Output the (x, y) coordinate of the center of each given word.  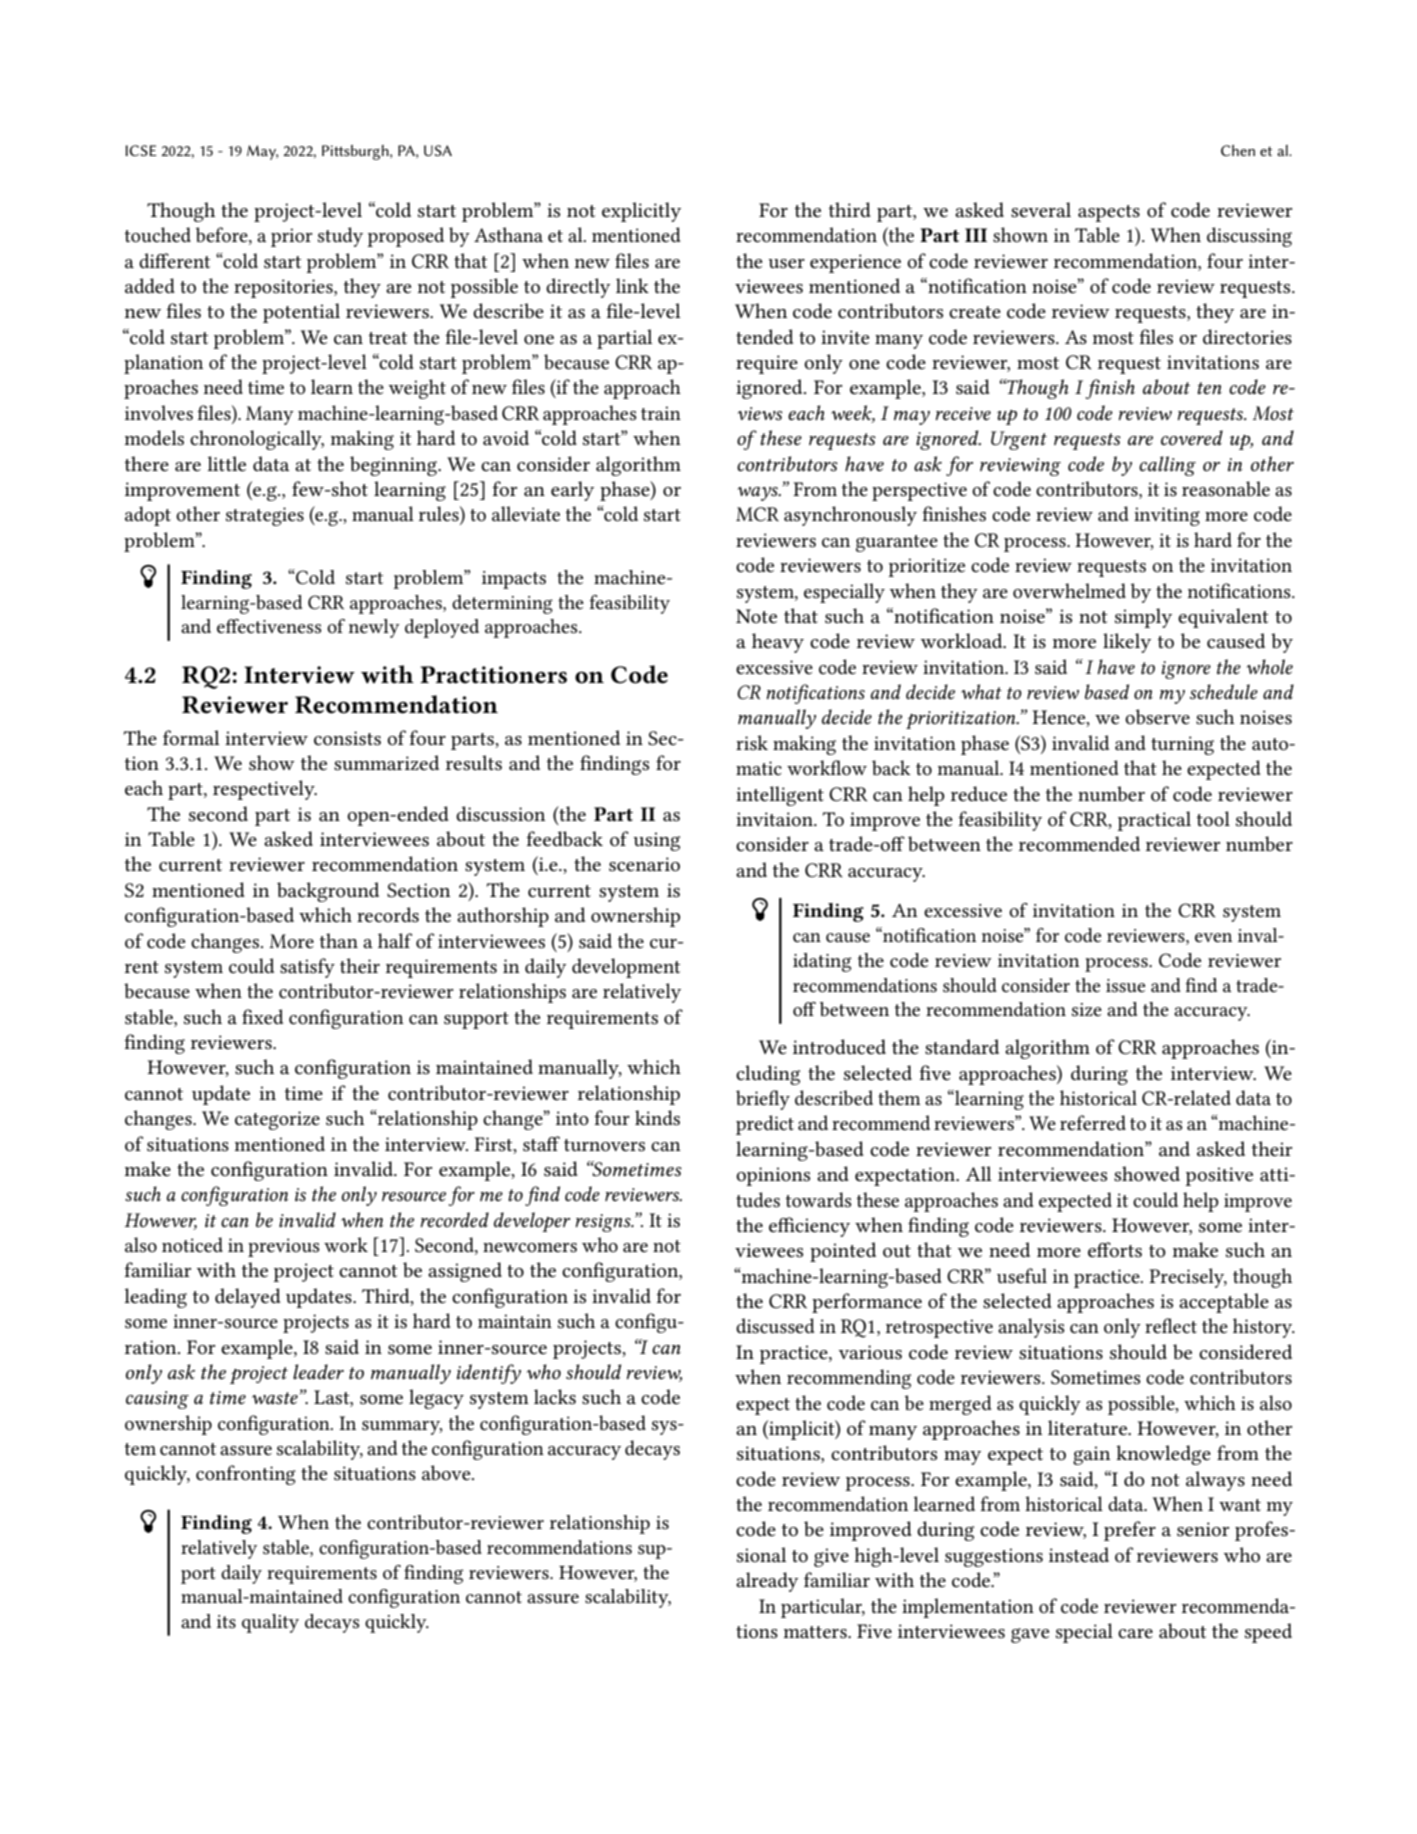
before (223, 236)
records (388, 914)
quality (270, 1623)
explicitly (641, 212)
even (1213, 938)
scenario (644, 864)
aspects (1109, 213)
